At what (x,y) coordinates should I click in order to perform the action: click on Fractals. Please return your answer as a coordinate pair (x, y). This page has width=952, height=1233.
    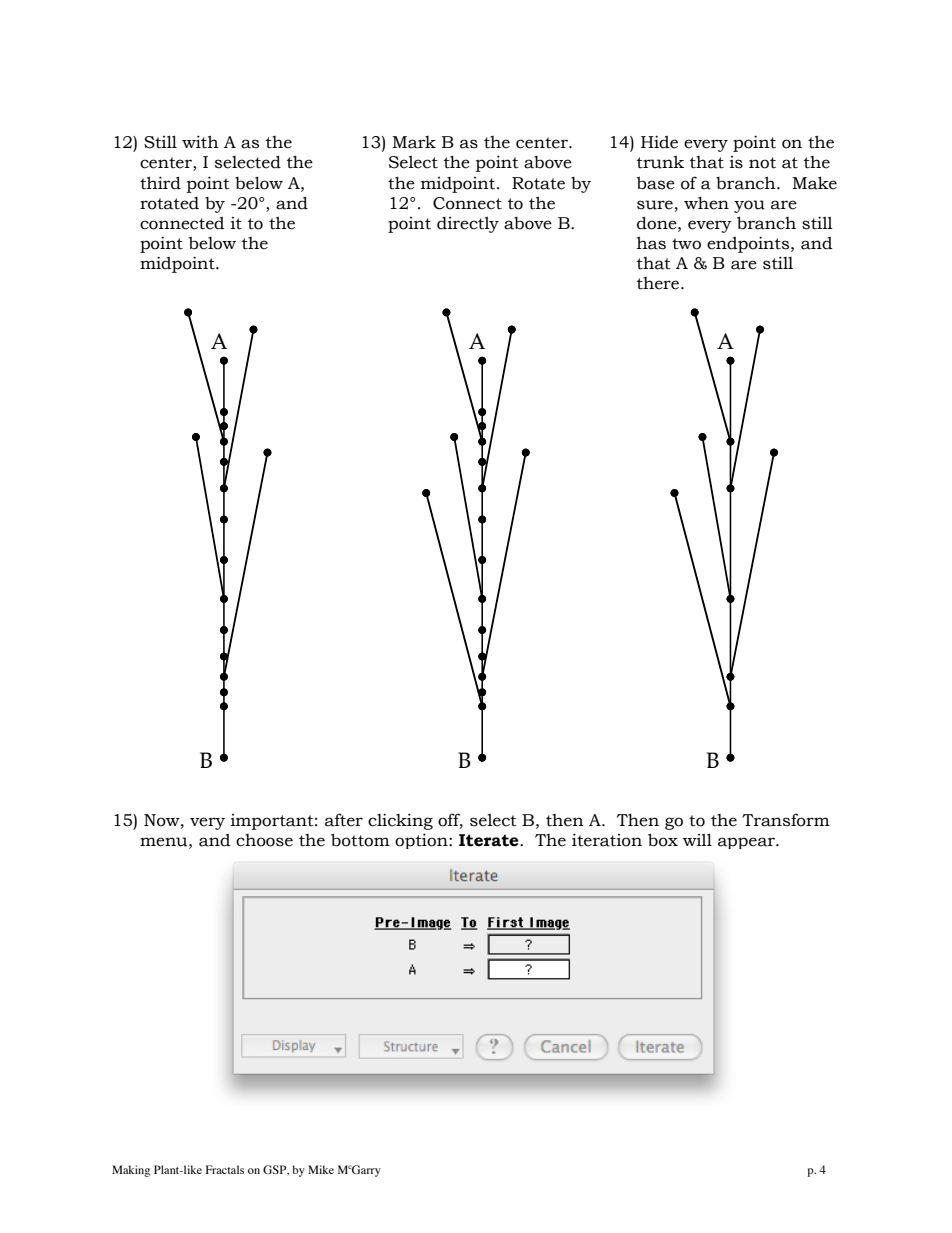
    Looking at the image, I should click on (225, 1169).
